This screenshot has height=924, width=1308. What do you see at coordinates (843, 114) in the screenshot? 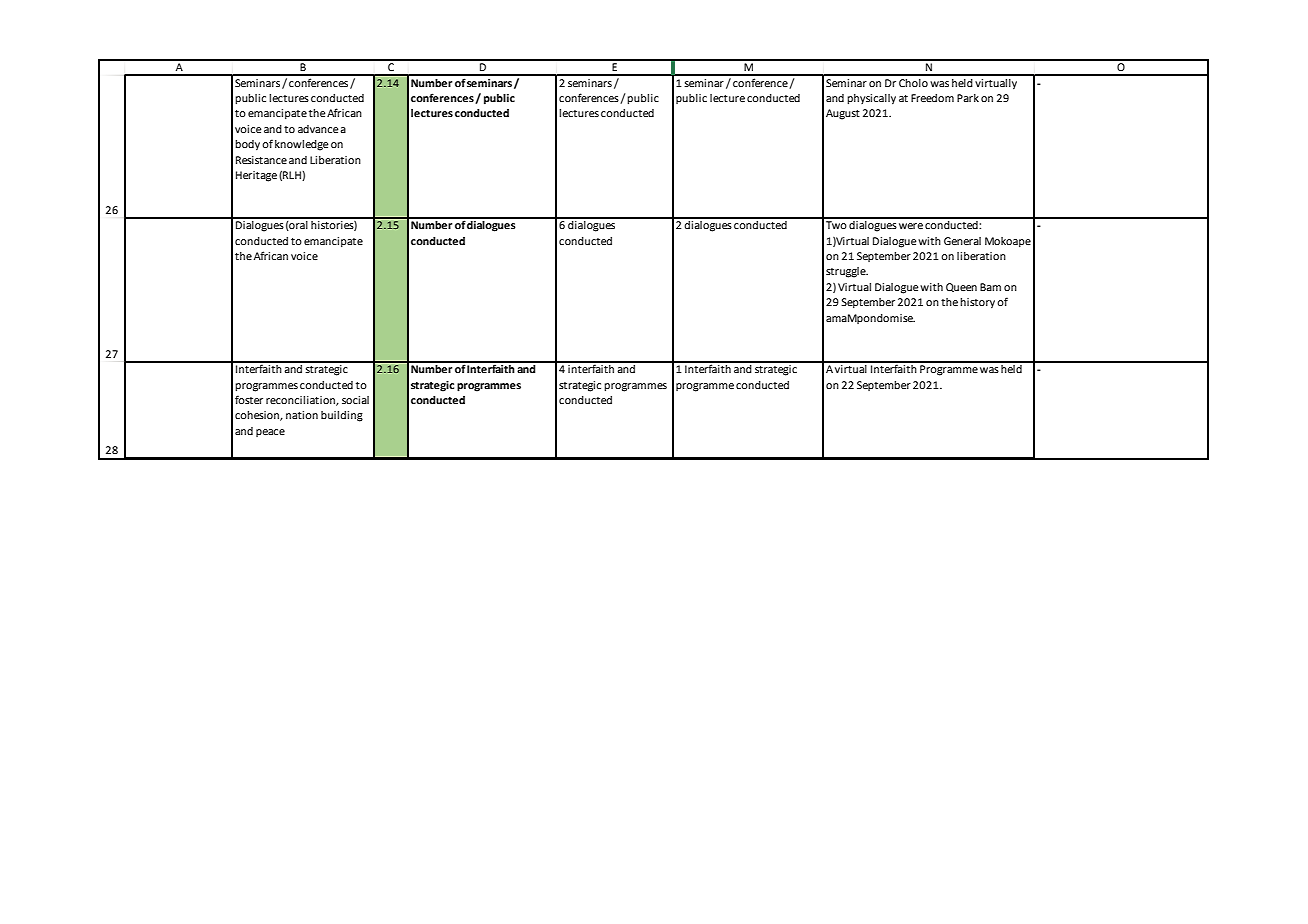
I see `August` at bounding box center [843, 114].
